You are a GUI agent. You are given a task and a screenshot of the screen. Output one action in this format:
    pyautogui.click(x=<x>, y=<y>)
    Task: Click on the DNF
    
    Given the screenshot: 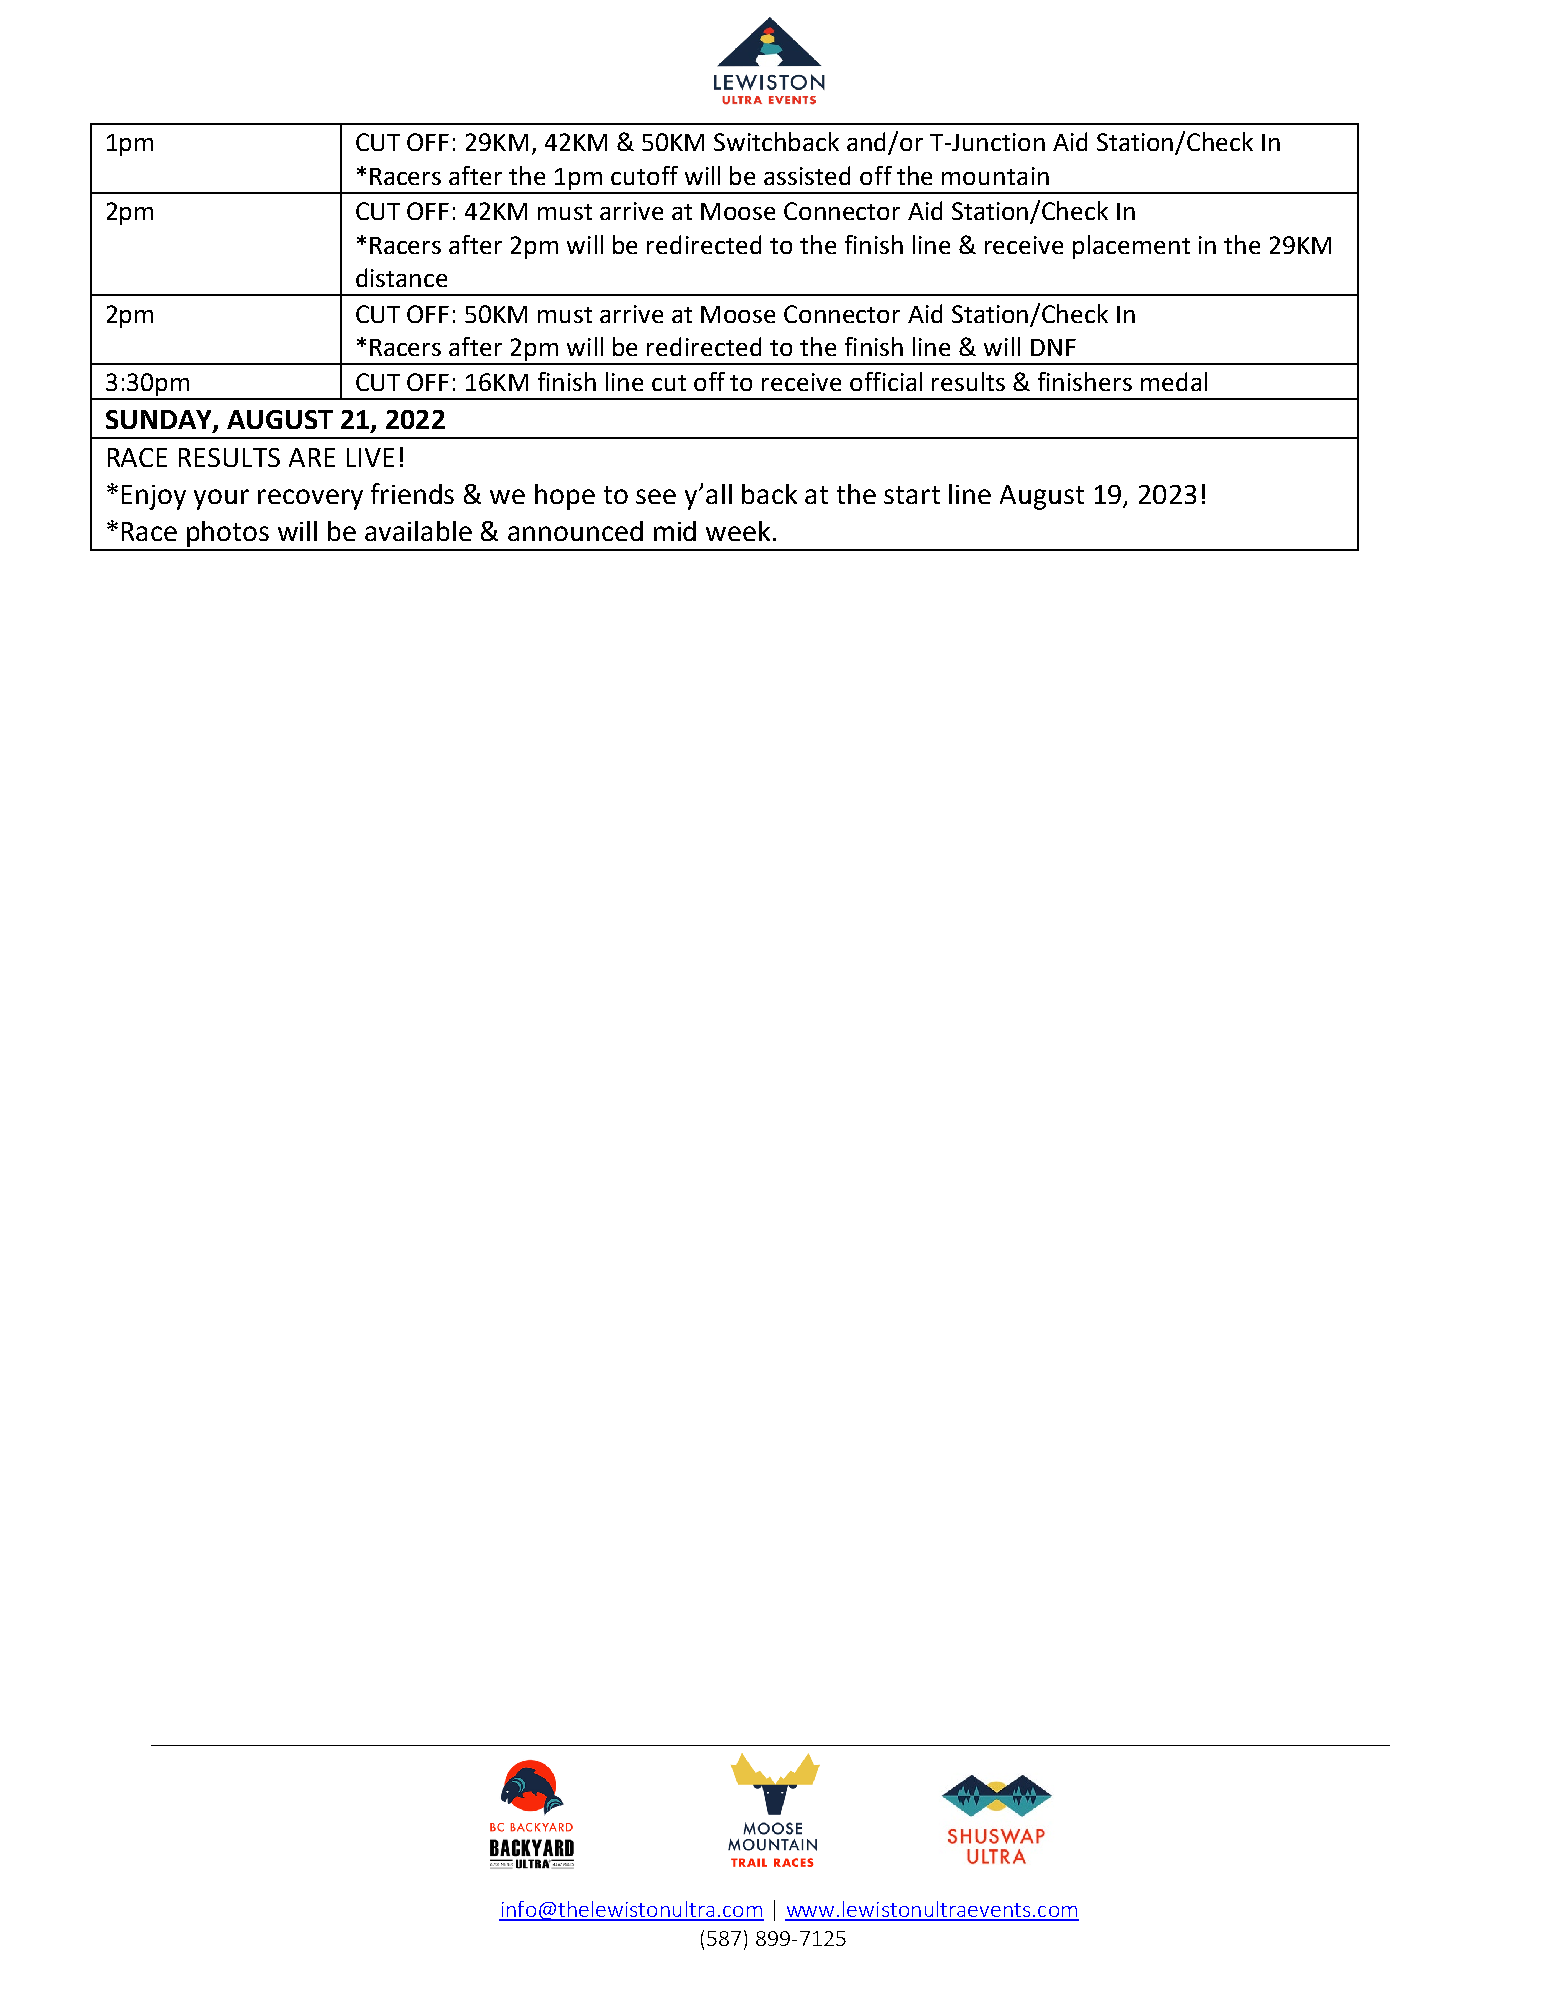 What is the action you would take?
    pyautogui.click(x=1053, y=347)
